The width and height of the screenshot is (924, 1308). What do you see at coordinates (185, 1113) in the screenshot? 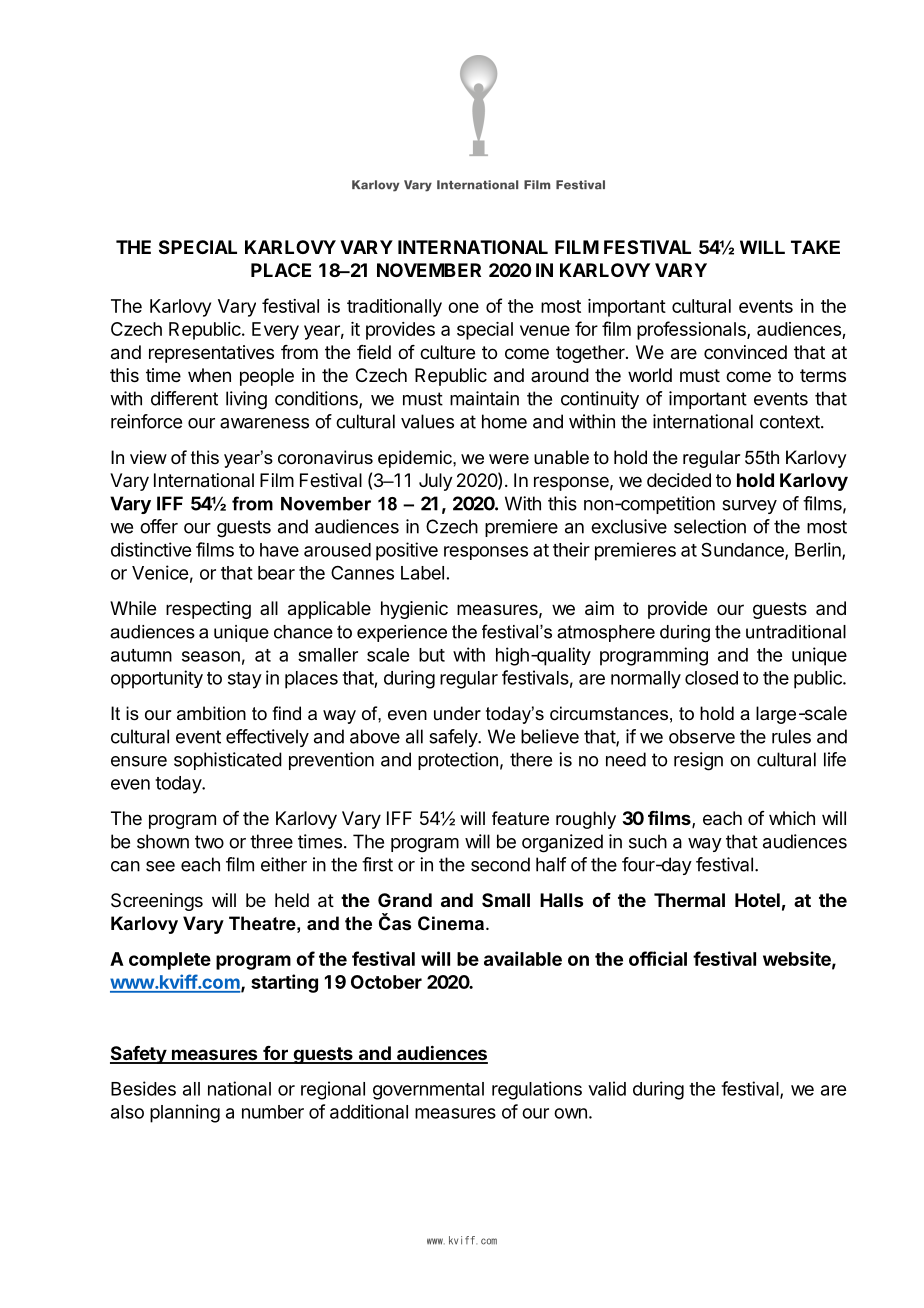
I see `planning` at bounding box center [185, 1113].
